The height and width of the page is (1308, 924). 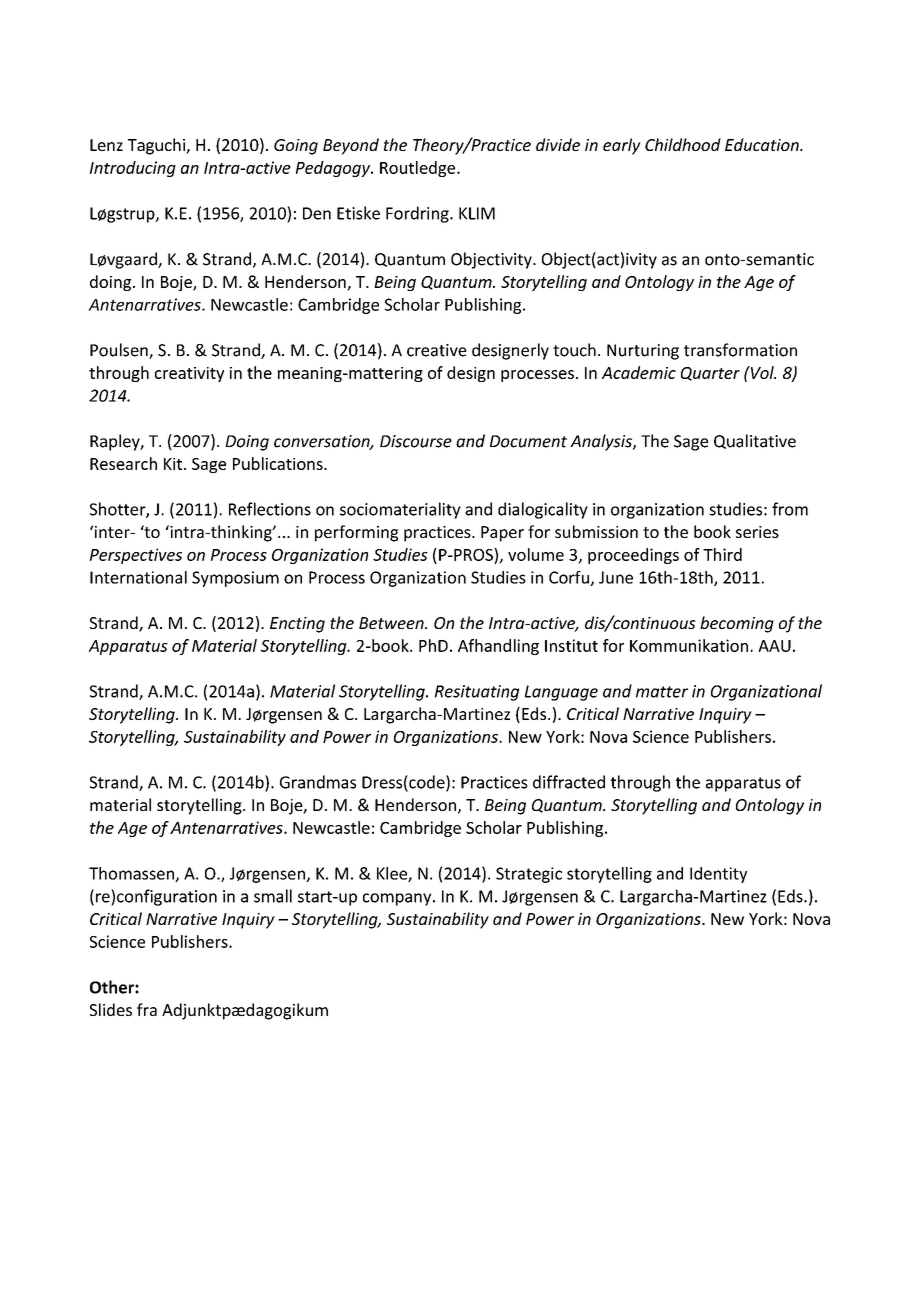 What do you see at coordinates (318, 782) in the page?
I see `Grandmas` at bounding box center [318, 782].
